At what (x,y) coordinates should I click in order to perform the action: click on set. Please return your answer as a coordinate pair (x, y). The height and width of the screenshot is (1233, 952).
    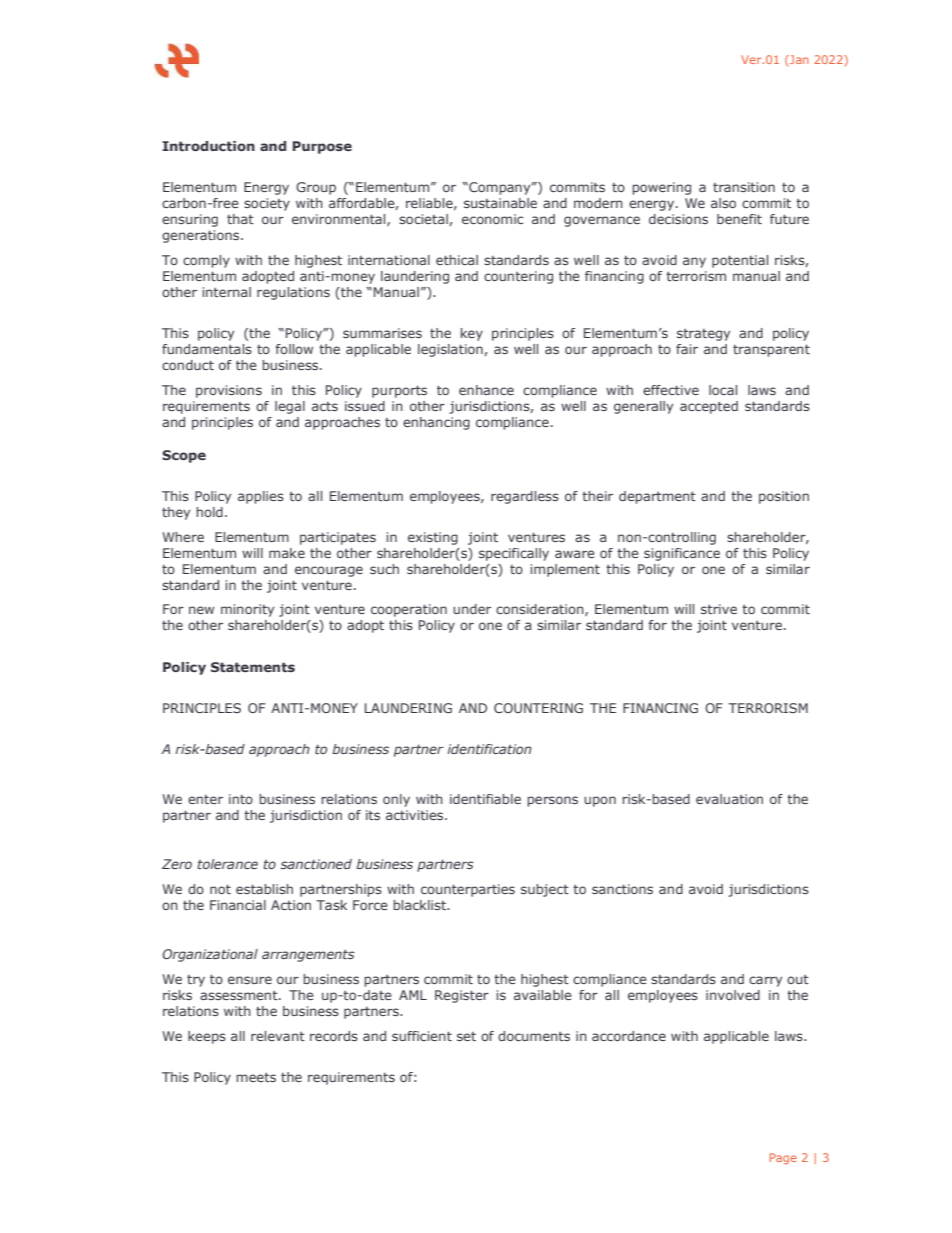
    Looking at the image, I should click on (466, 1036).
